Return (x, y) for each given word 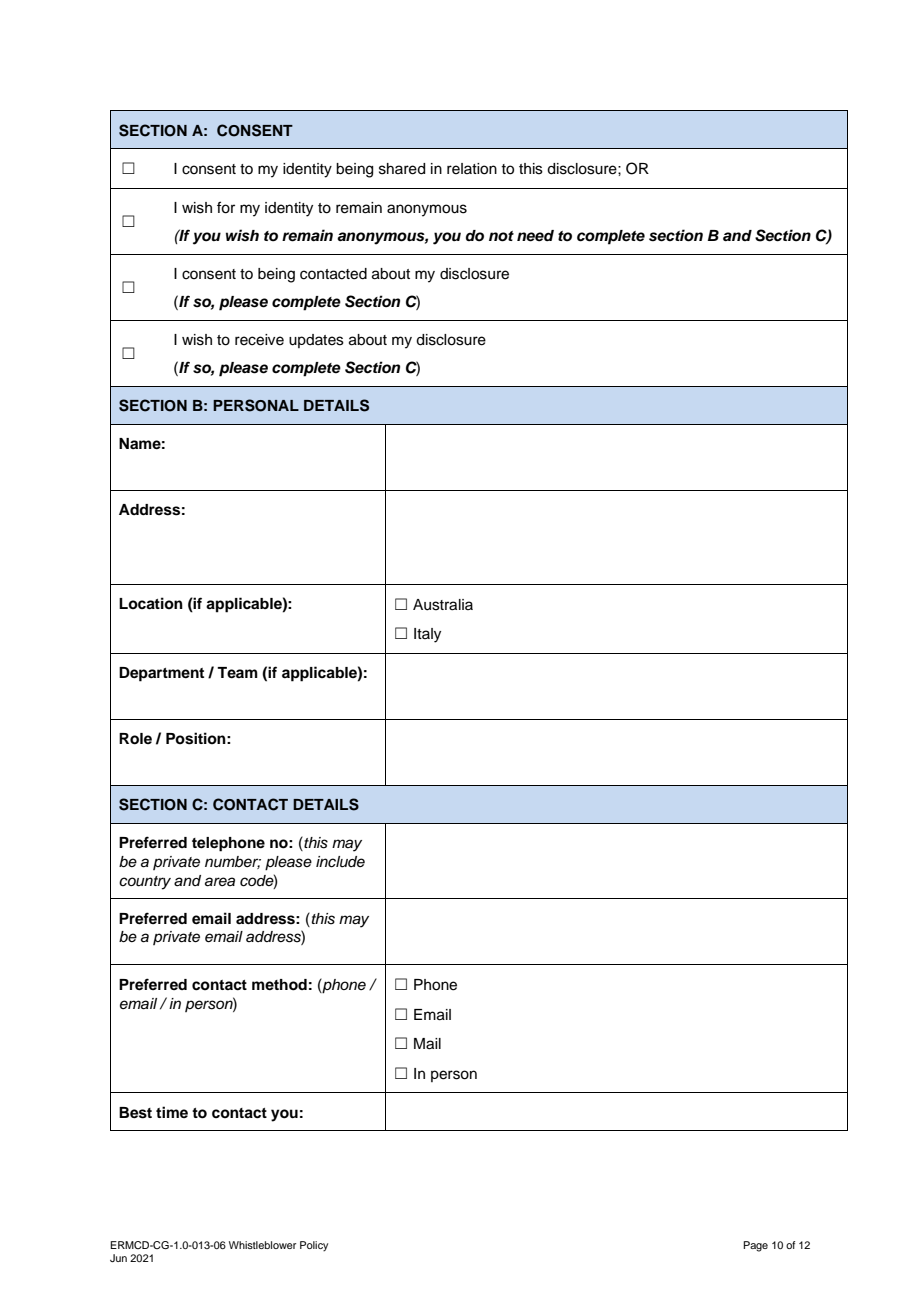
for (226, 207)
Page (755, 1246)
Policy (314, 1246)
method (279, 985)
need (535, 236)
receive (259, 340)
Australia (443, 605)
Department (161, 674)
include (340, 862)
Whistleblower (262, 1245)
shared (402, 169)
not (501, 236)
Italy (427, 635)
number (233, 862)
